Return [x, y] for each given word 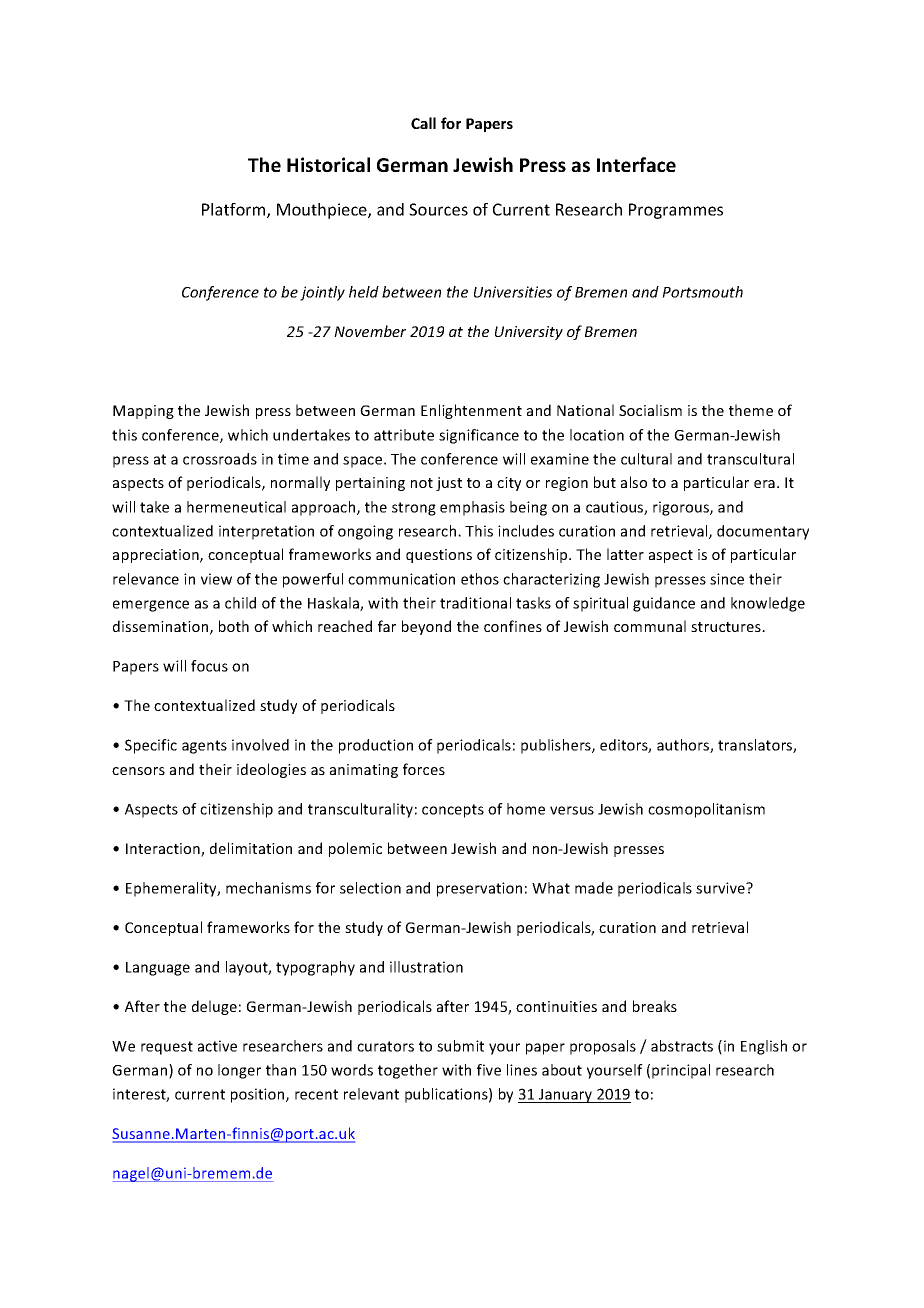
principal [681, 1071]
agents [204, 747]
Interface [636, 164]
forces [424, 769]
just [449, 484]
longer [239, 1071]
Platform [235, 210]
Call [423, 123]
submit [460, 1046]
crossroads [220, 459]
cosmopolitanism [706, 810]
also [634, 482]
